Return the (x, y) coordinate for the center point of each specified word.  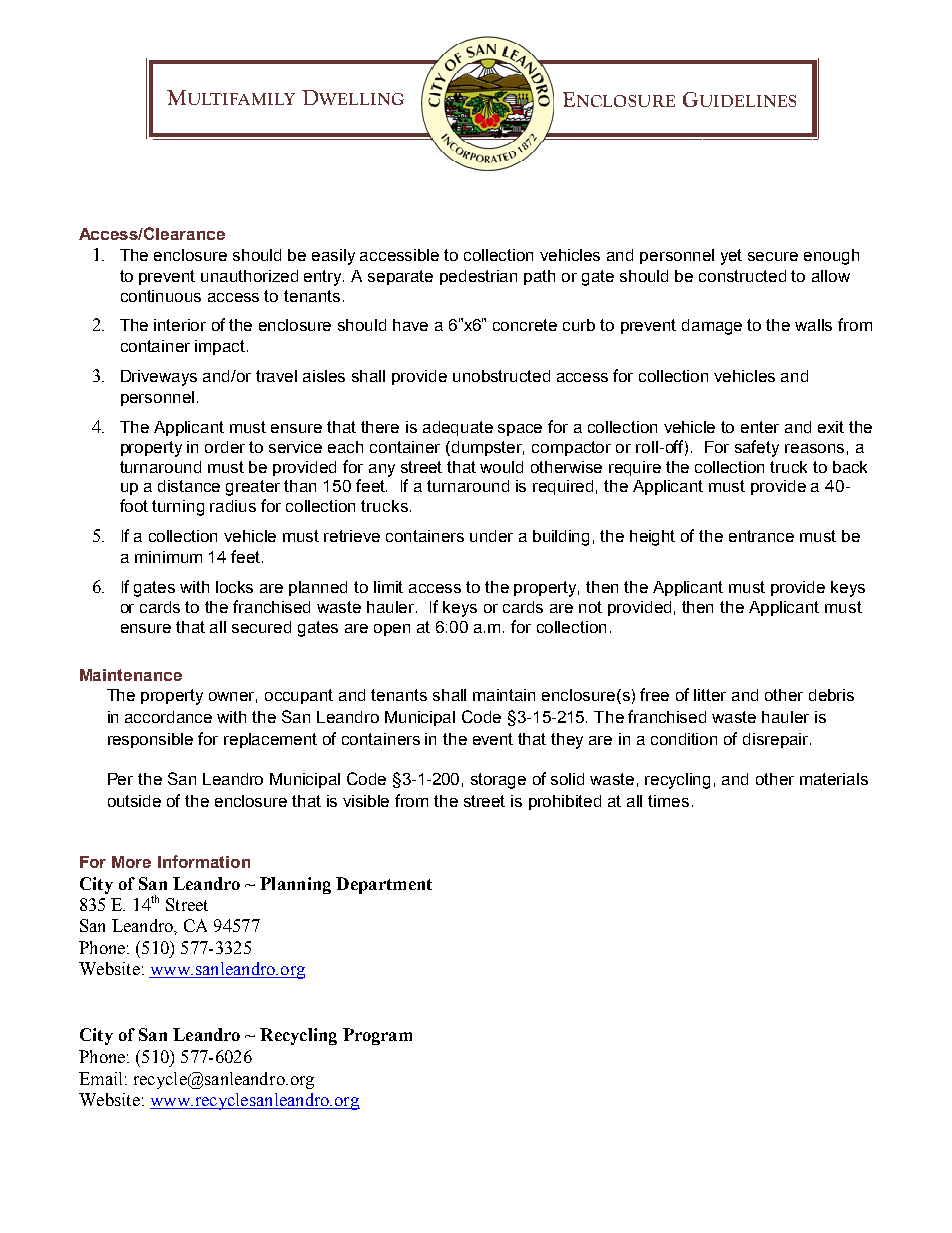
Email (100, 1078)
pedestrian (478, 277)
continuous (161, 296)
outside (134, 801)
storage (498, 781)
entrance (761, 536)
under (491, 536)
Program (377, 1036)
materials (834, 779)
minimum (168, 557)
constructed (742, 276)
